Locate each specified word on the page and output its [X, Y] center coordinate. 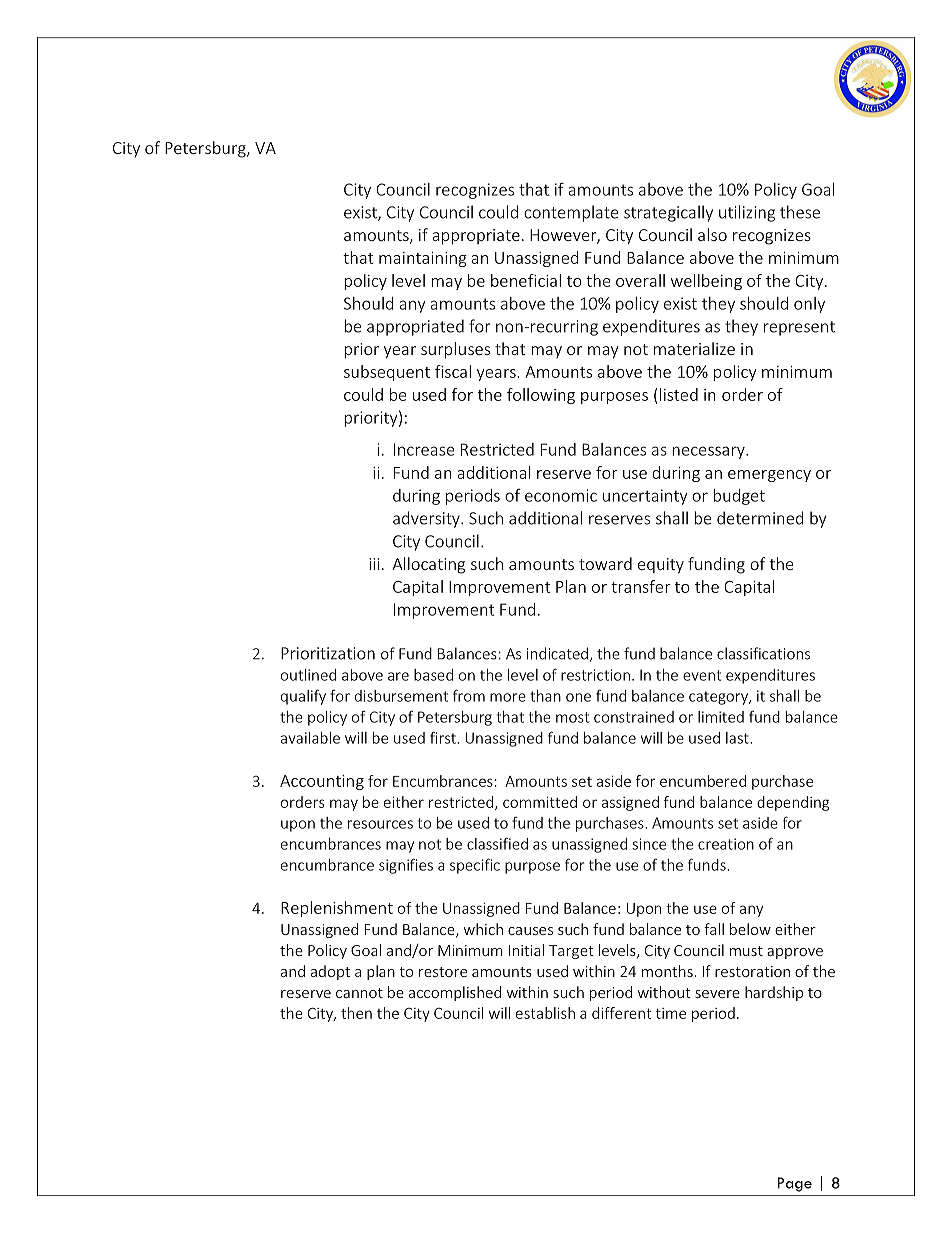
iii [374, 564]
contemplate [571, 213]
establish [545, 1013]
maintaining [423, 259]
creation [726, 844]
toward [605, 563]
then [356, 1013]
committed [540, 802]
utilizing [747, 213]
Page [795, 1184]
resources [380, 824]
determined [760, 518]
